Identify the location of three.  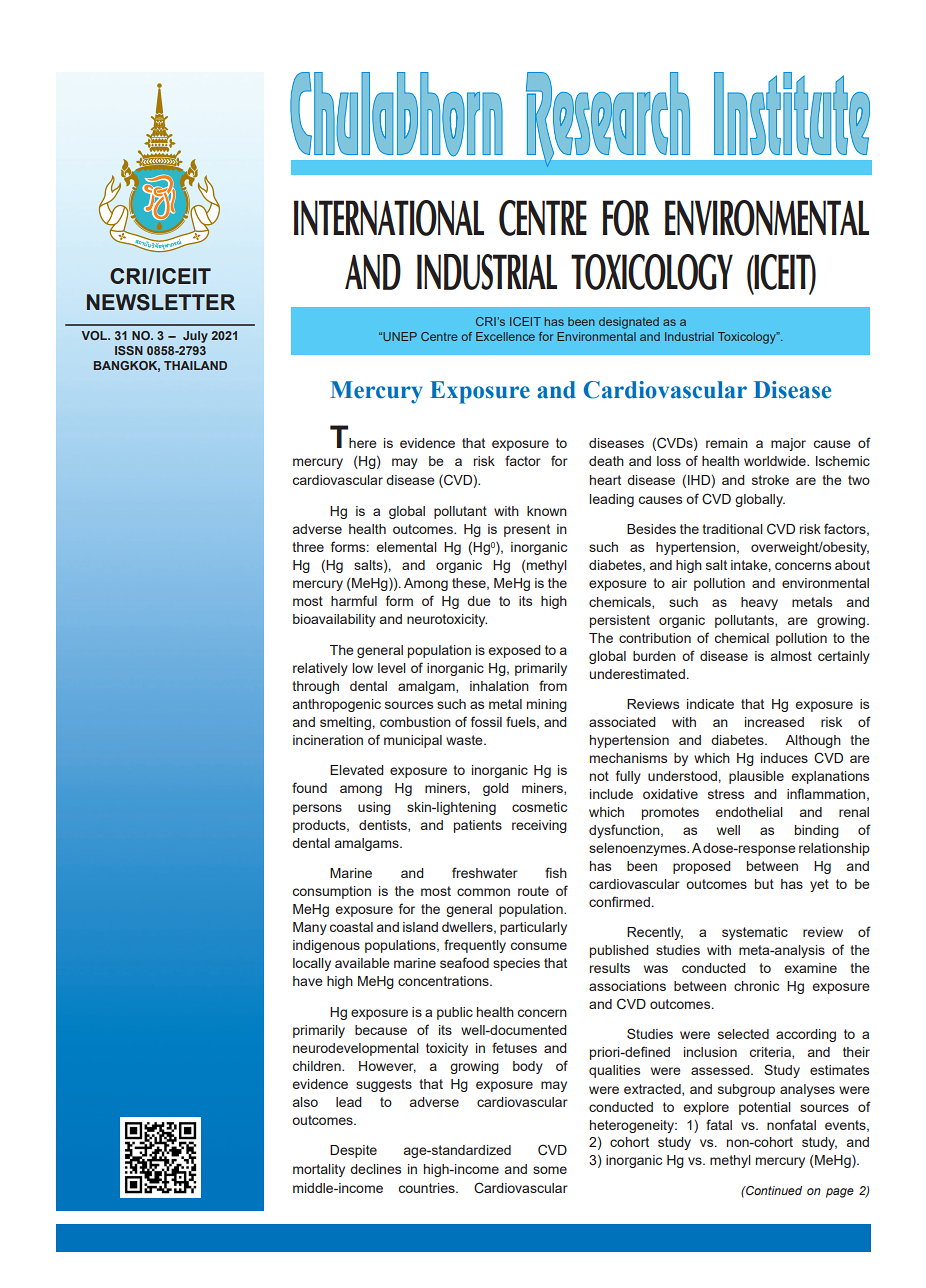
(308, 547).
